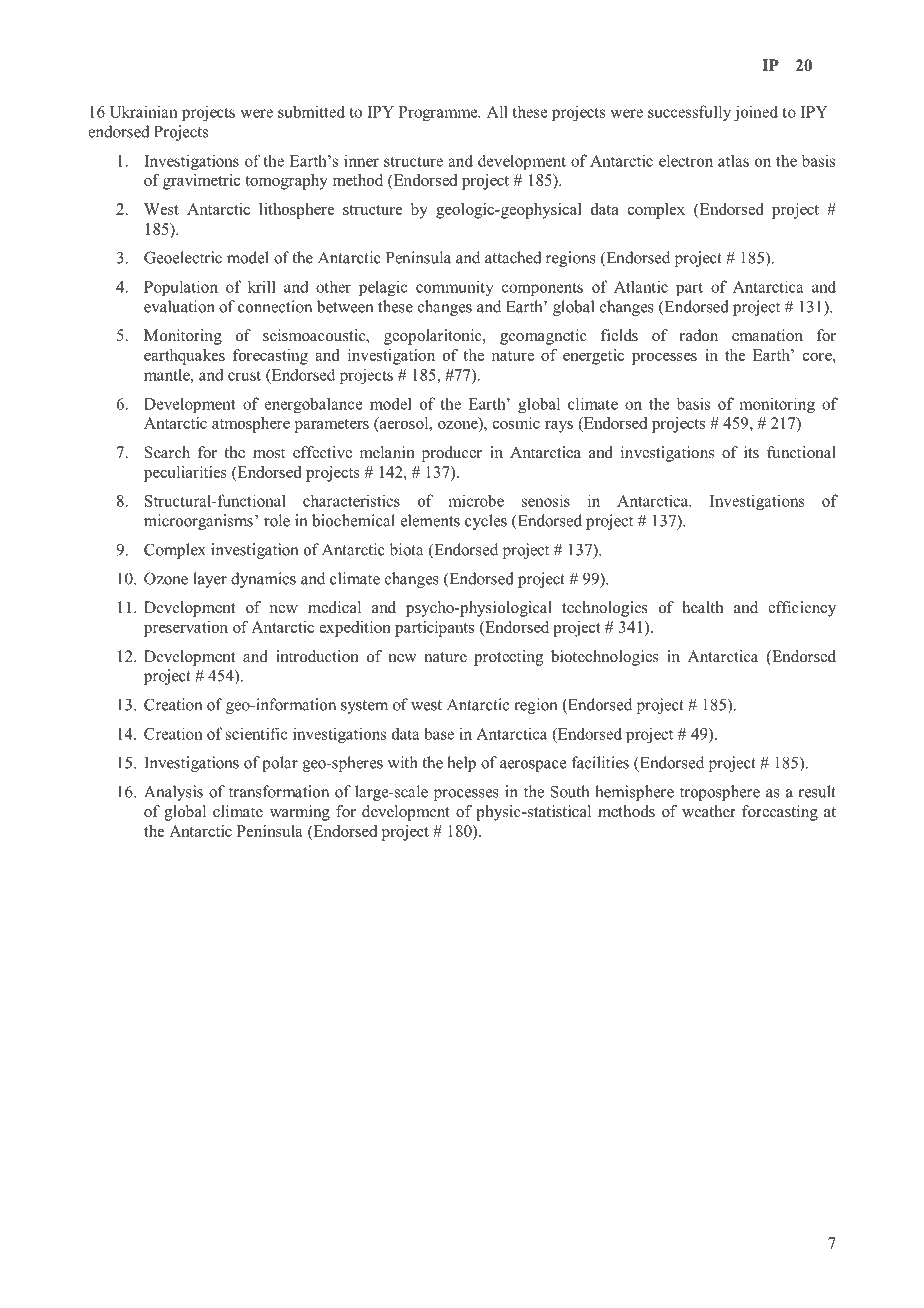 This document has height=1308, width=924. Describe the element at coordinates (173, 793) in the document. I see `Analysis` at that location.
